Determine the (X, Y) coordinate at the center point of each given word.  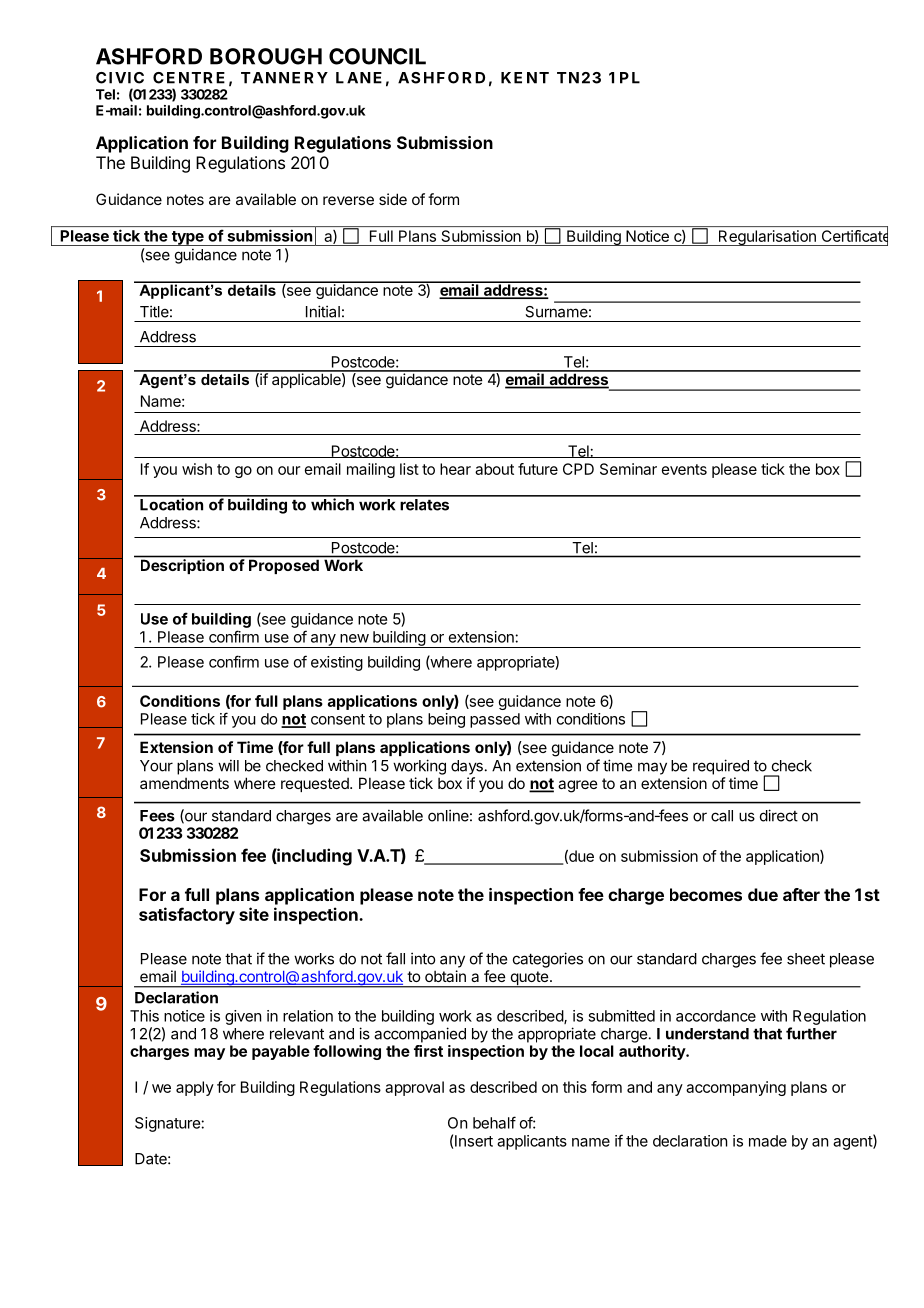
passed (495, 720)
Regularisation (767, 238)
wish (197, 469)
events (684, 469)
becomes (706, 894)
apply (195, 1088)
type (187, 238)
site (254, 914)
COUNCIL (377, 56)
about (494, 469)
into (423, 958)
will (228, 765)
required (721, 767)
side (393, 199)
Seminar (628, 469)
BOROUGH (266, 56)
